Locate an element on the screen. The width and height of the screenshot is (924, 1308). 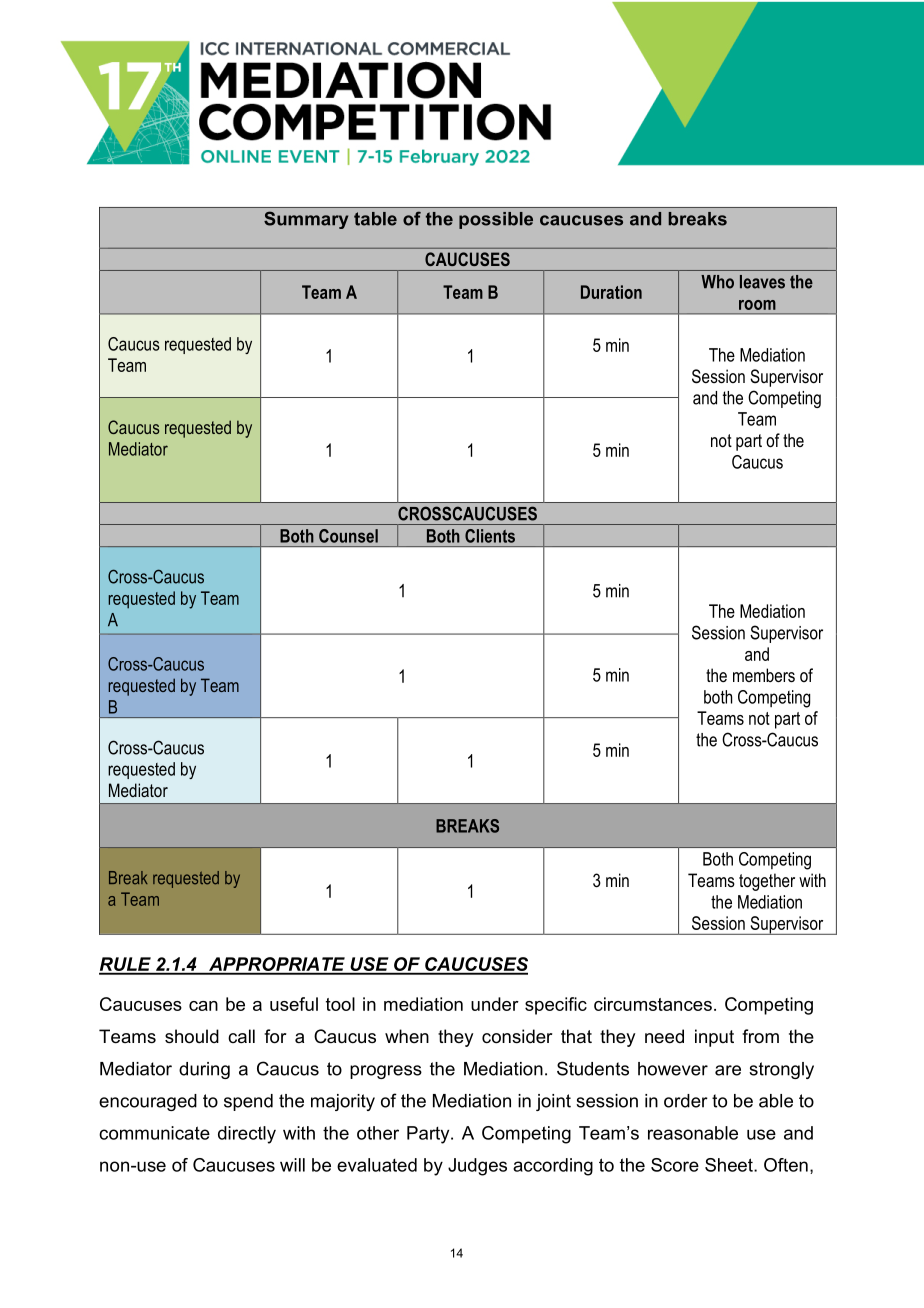
Duration is located at coordinates (611, 292).
